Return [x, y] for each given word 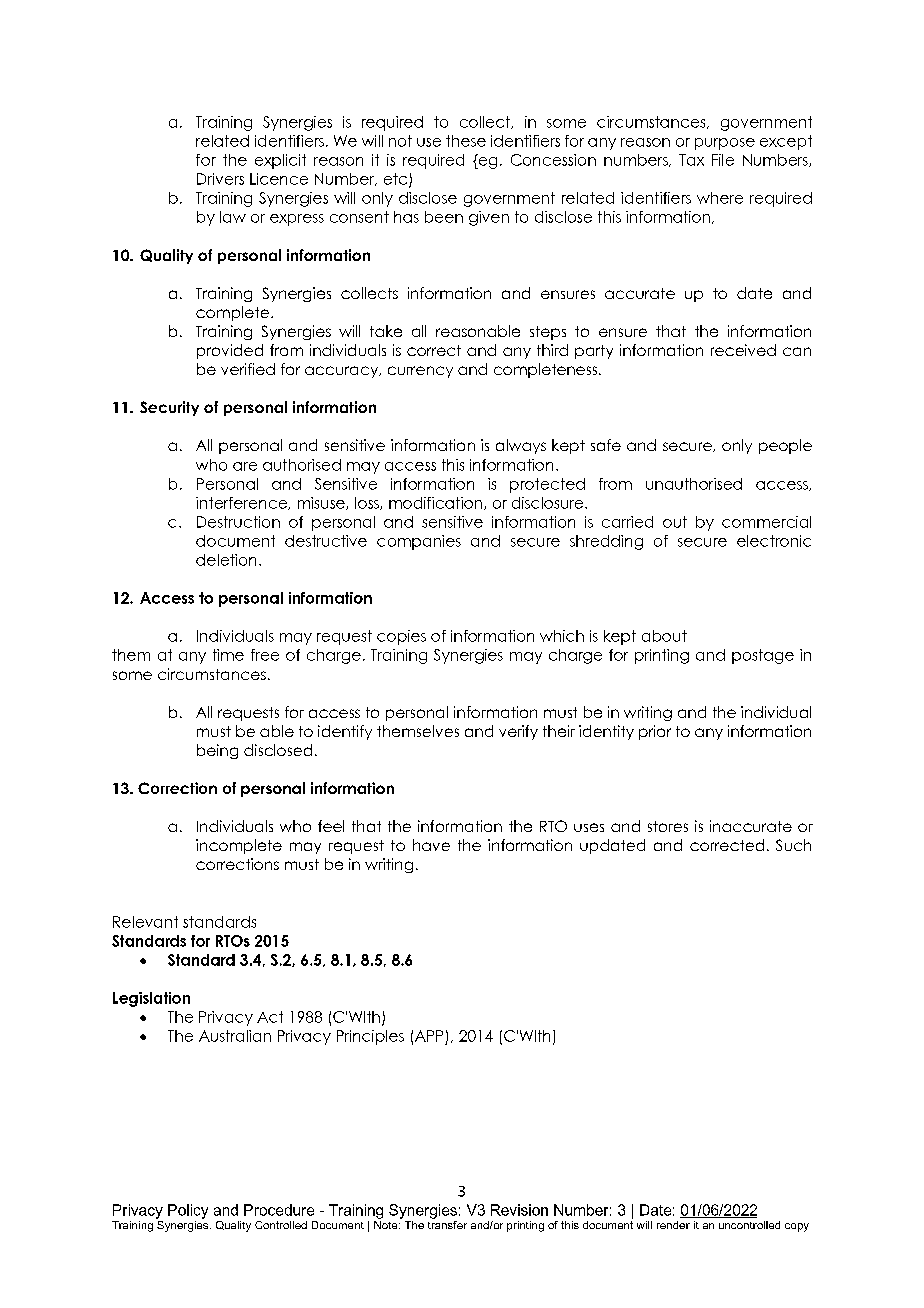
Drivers [220, 179]
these [466, 141]
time [228, 655]
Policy [188, 1211]
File [723, 160]
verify [518, 732]
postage [763, 656]
